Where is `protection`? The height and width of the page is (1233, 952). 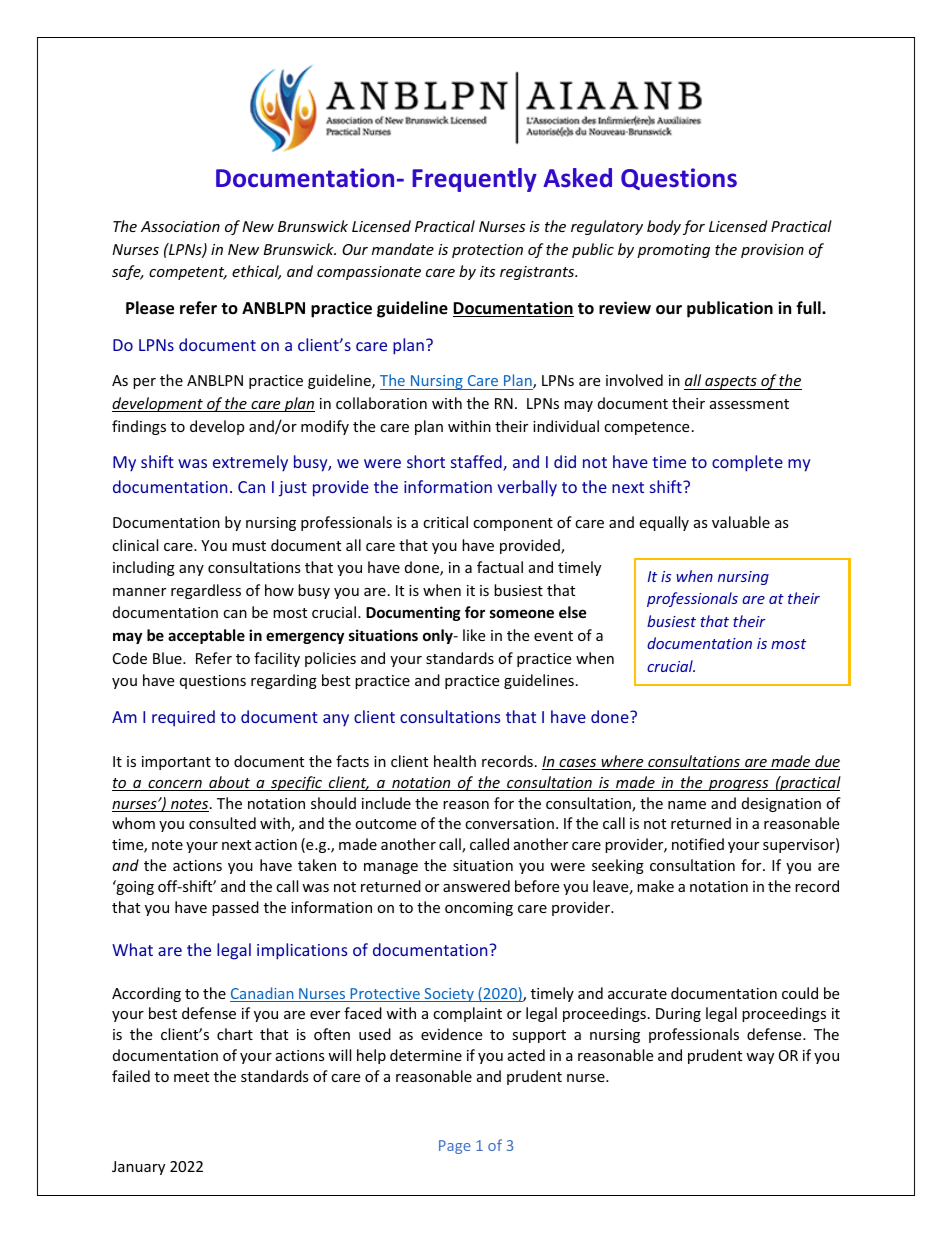
protection is located at coordinates (487, 251).
